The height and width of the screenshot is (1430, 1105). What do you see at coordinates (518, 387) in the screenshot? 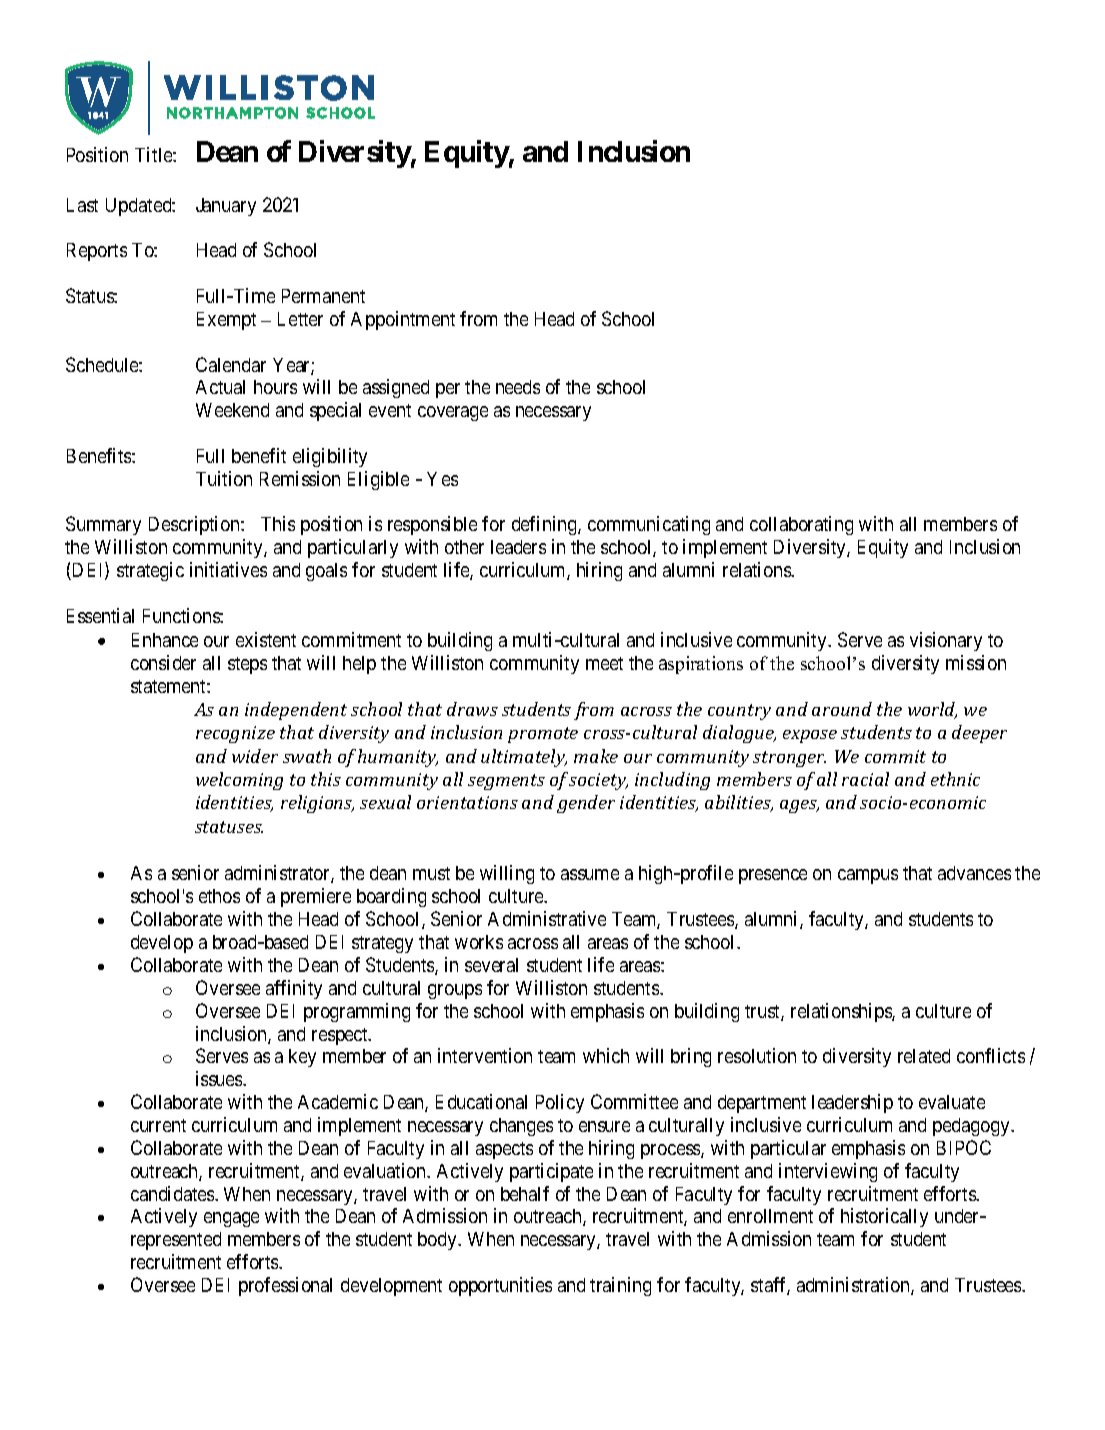
I see `needs` at bounding box center [518, 387].
